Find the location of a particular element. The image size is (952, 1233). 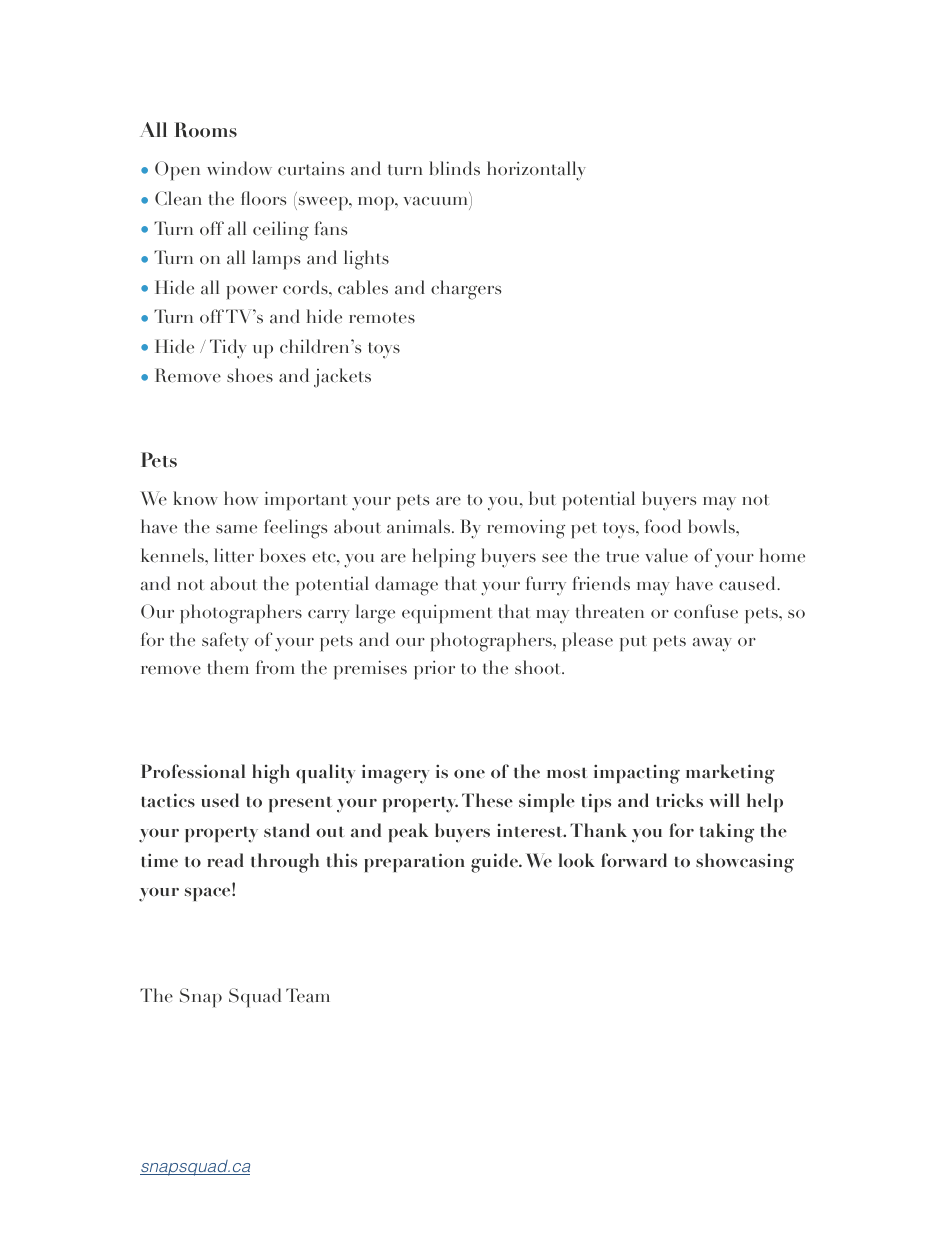

litter is located at coordinates (234, 555).
